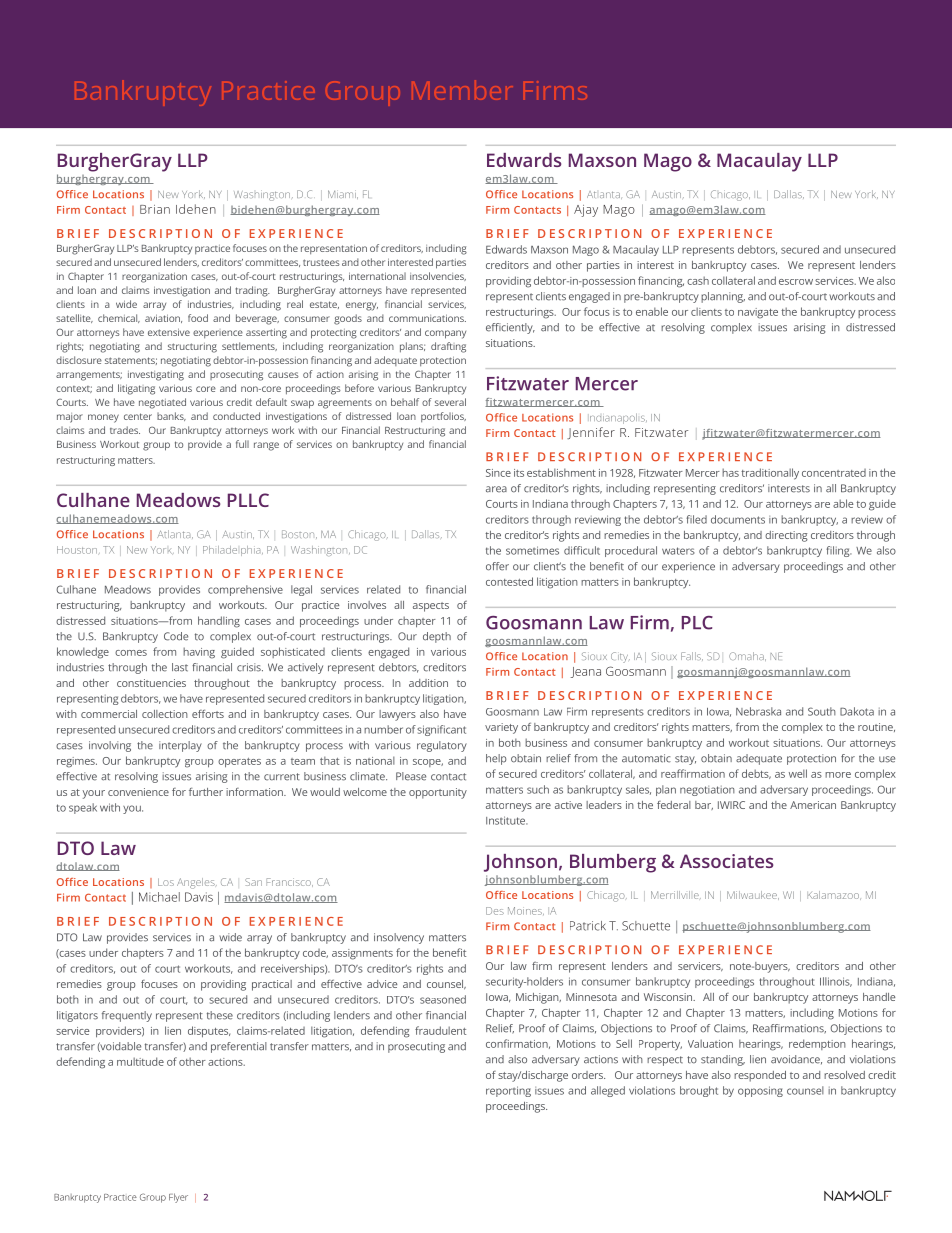 This screenshot has height=1233, width=952. I want to click on Angeles, so click(197, 883).
